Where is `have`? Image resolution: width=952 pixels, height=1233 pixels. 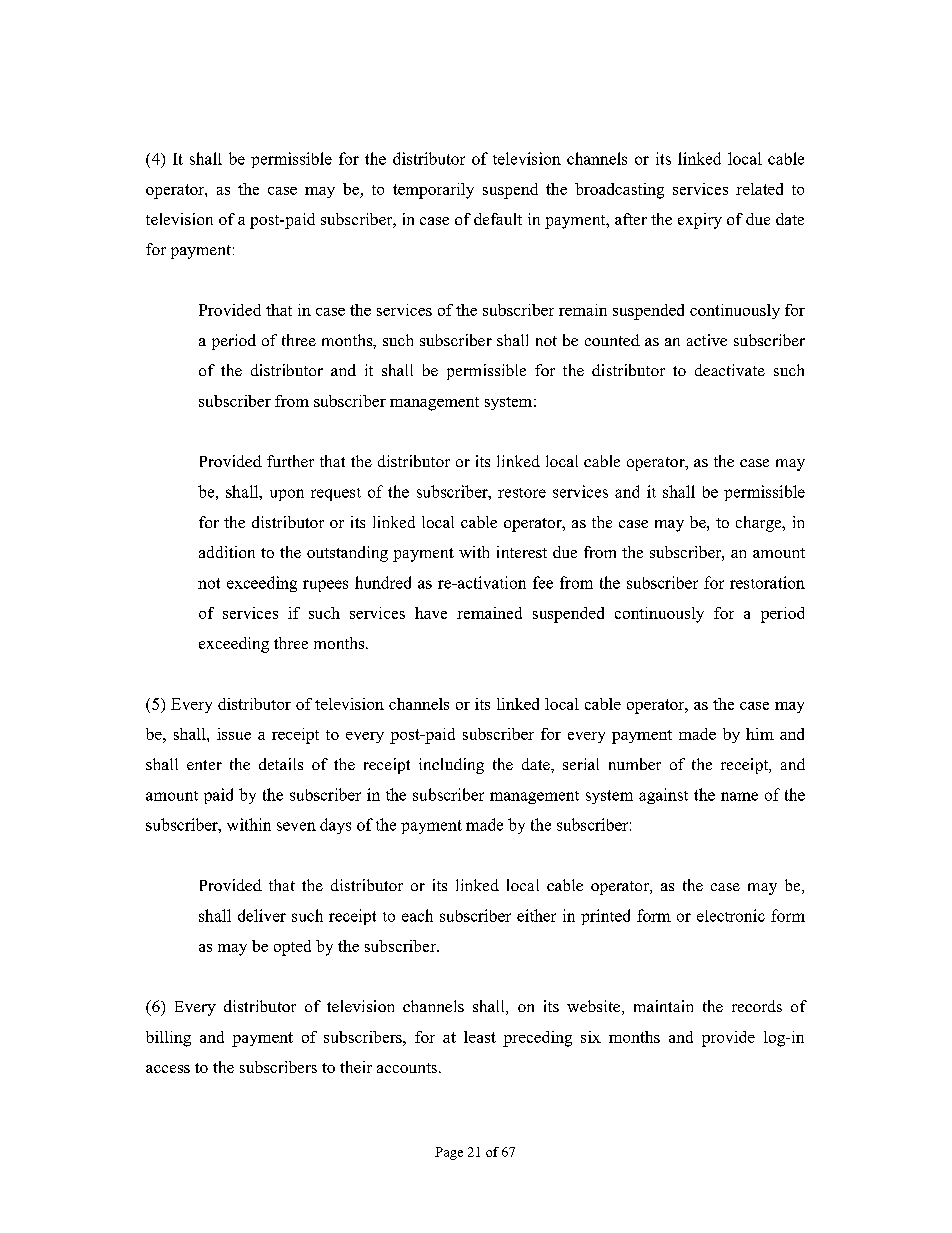 have is located at coordinates (431, 613).
